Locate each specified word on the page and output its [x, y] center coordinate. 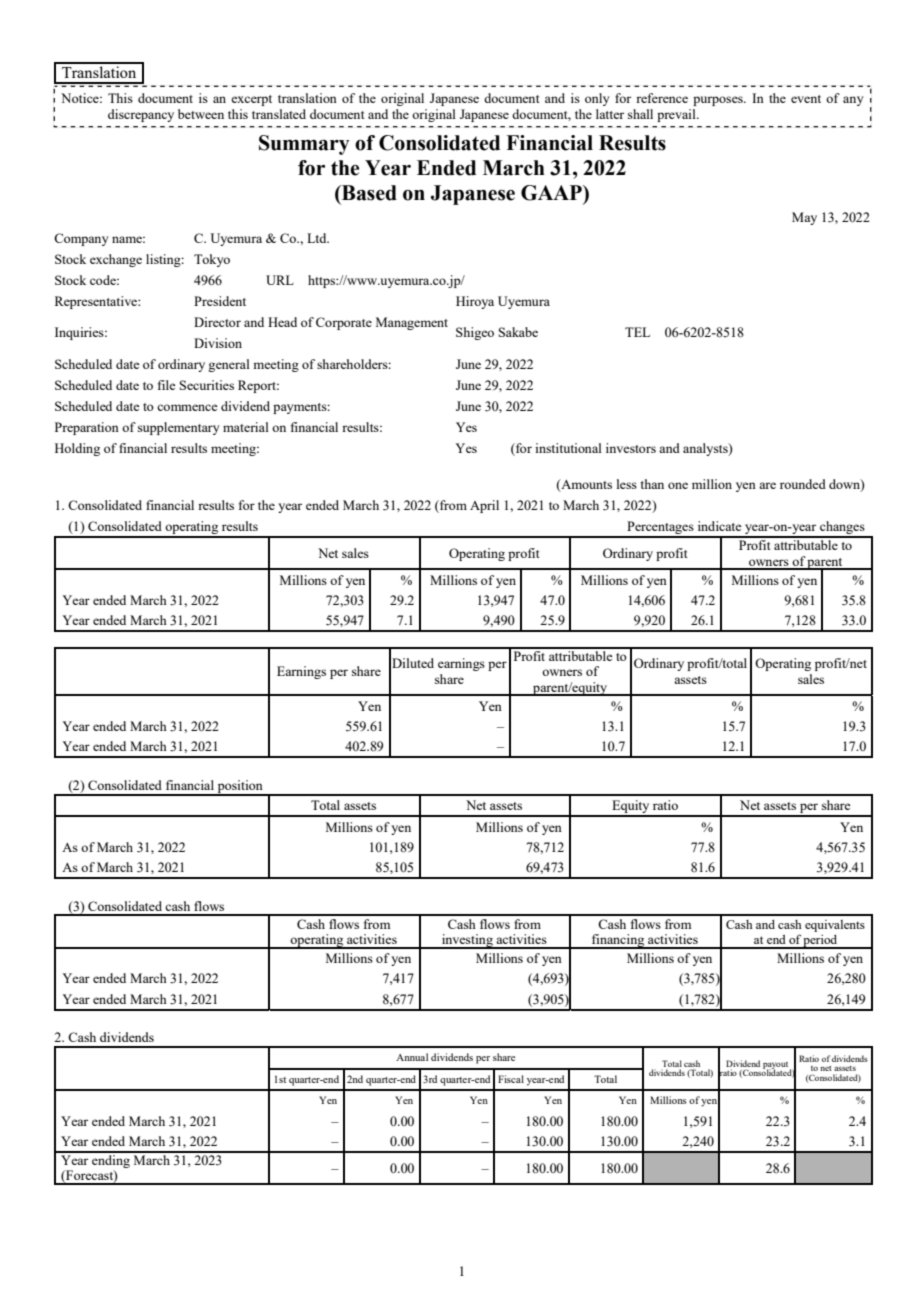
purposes [719, 101]
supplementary [179, 428]
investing [467, 941]
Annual [412, 1057]
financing [618, 941]
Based [368, 193]
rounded [803, 484]
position [240, 787]
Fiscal [511, 1079]
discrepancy [141, 115]
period [821, 942]
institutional [568, 448]
